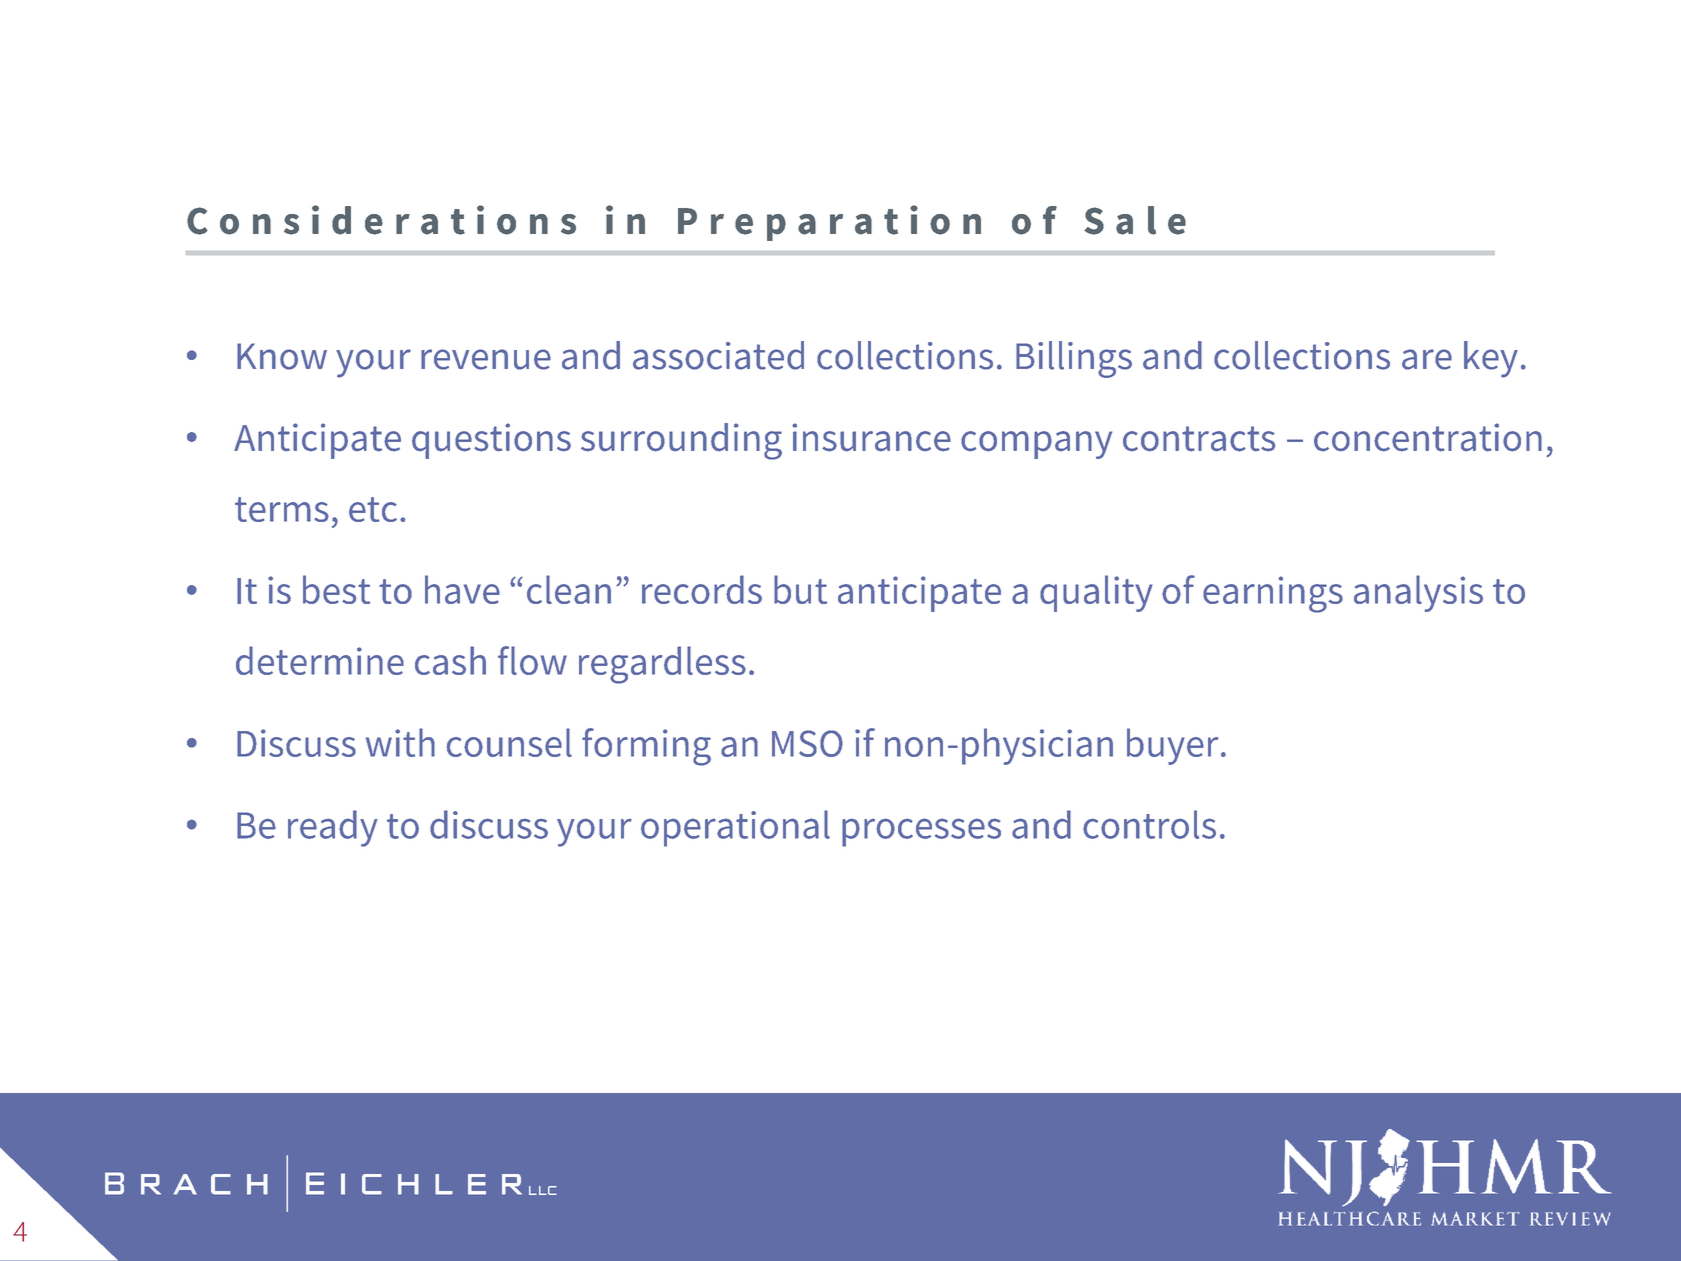  I want to click on MSO, so click(807, 743).
